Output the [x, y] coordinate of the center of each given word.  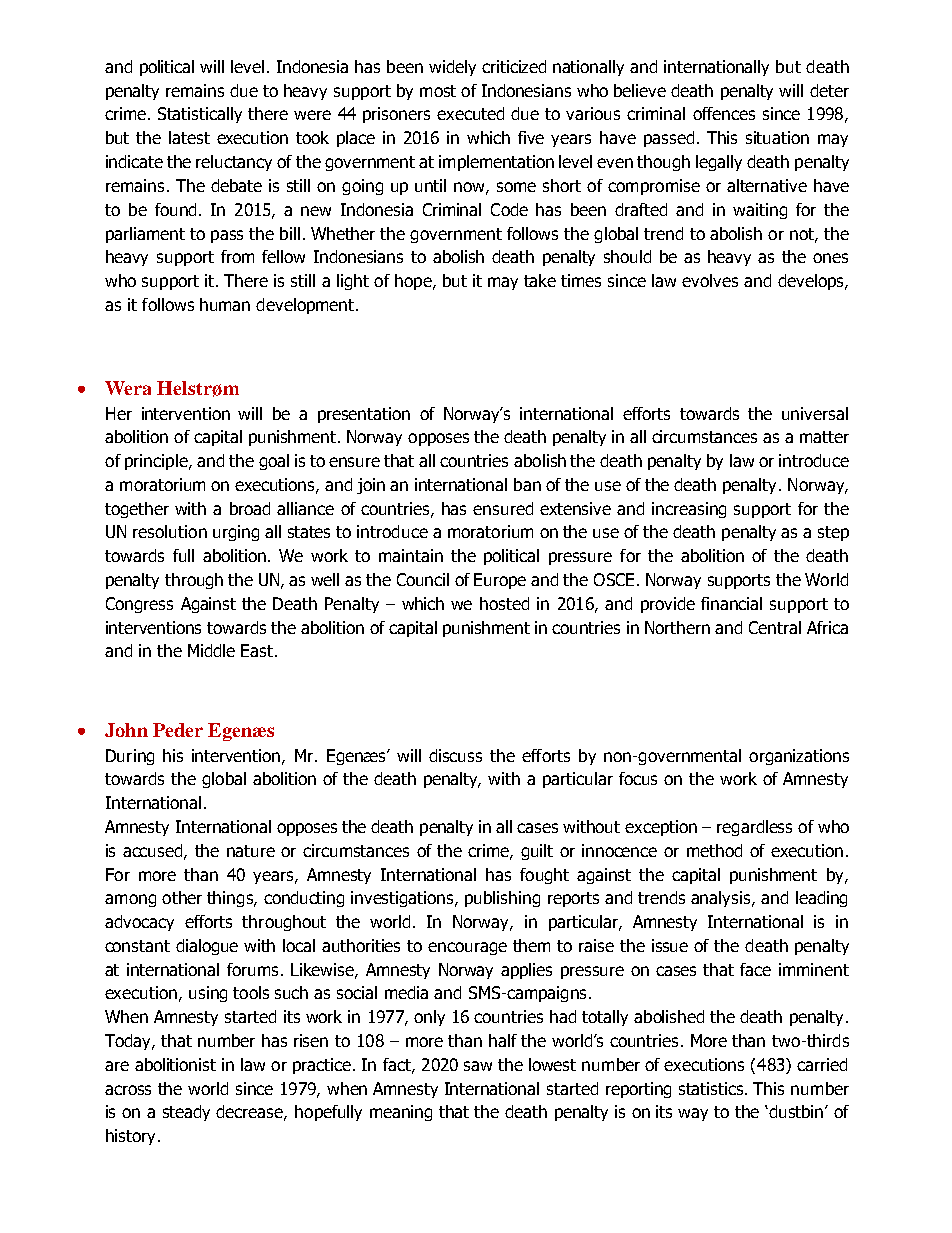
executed [470, 113]
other [182, 897]
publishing [502, 899]
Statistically [200, 115]
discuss [455, 755]
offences [724, 113]
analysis [722, 899]
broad [250, 508]
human [225, 304]
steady [186, 1113]
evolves [710, 280]
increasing [689, 510]
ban [527, 484]
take [540, 280]
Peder [178, 730]
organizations [799, 757]
